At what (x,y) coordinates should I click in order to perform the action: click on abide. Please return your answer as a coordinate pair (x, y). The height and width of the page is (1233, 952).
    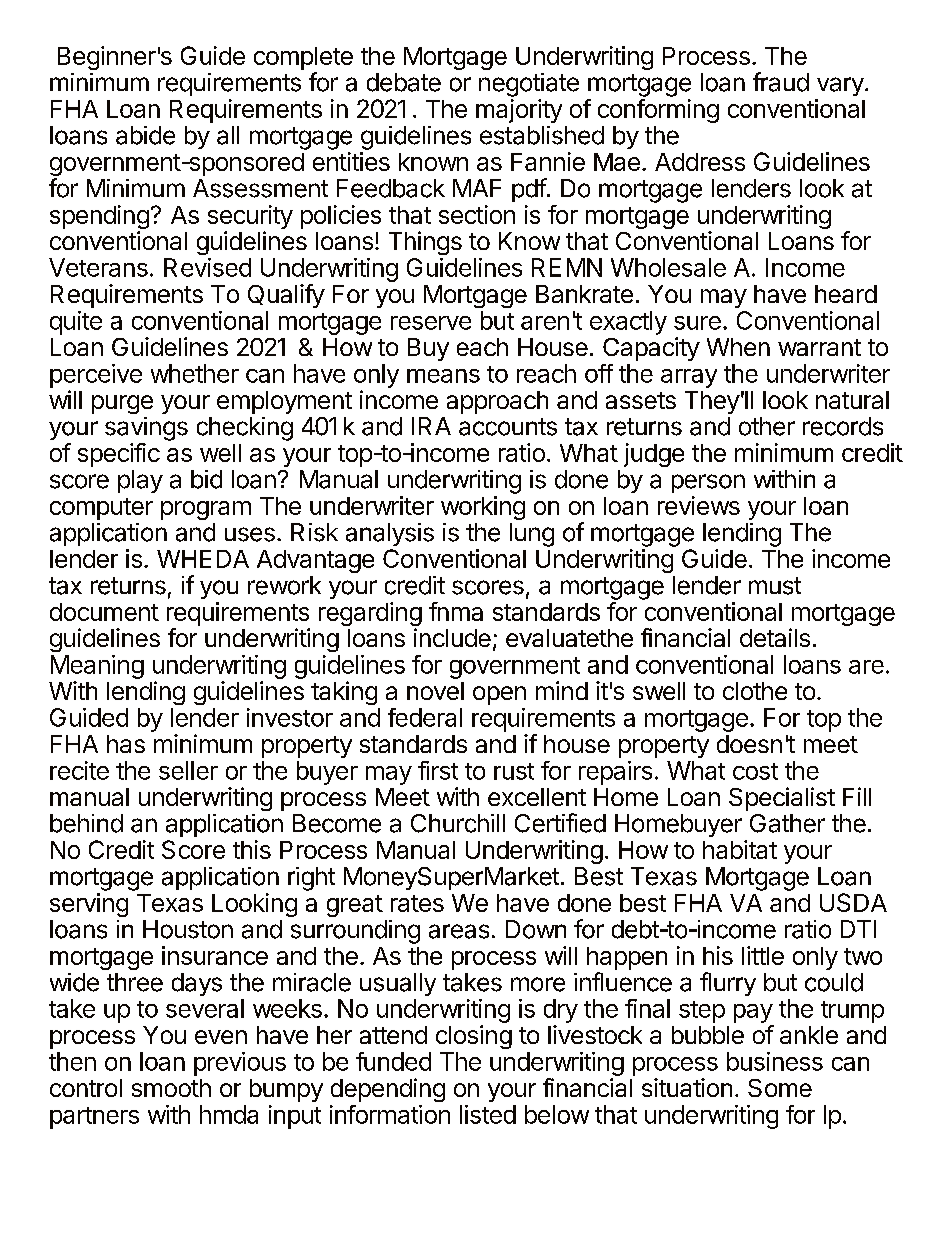
    Looking at the image, I should click on (145, 135).
